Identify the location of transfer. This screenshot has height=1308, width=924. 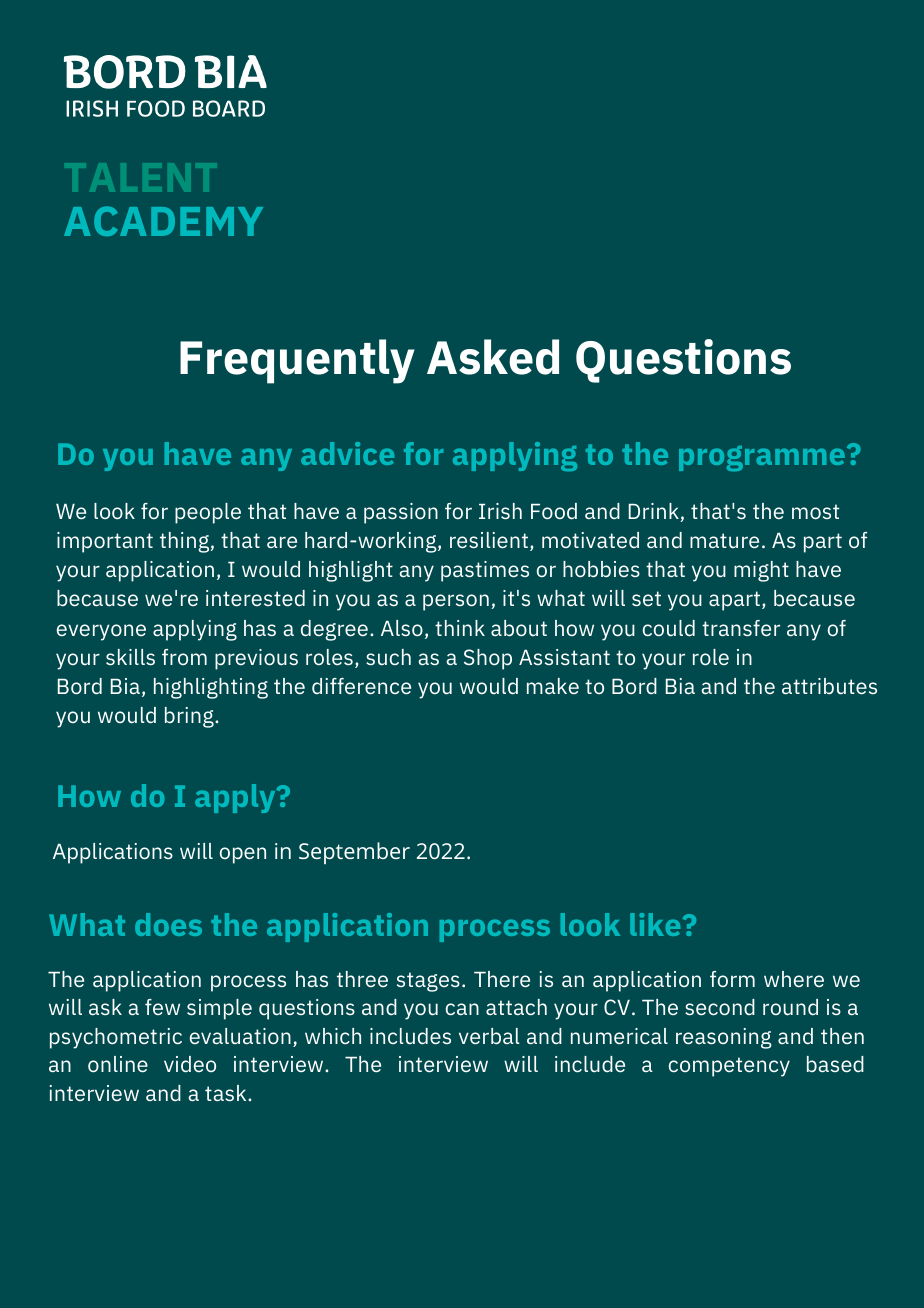
(741, 628).
